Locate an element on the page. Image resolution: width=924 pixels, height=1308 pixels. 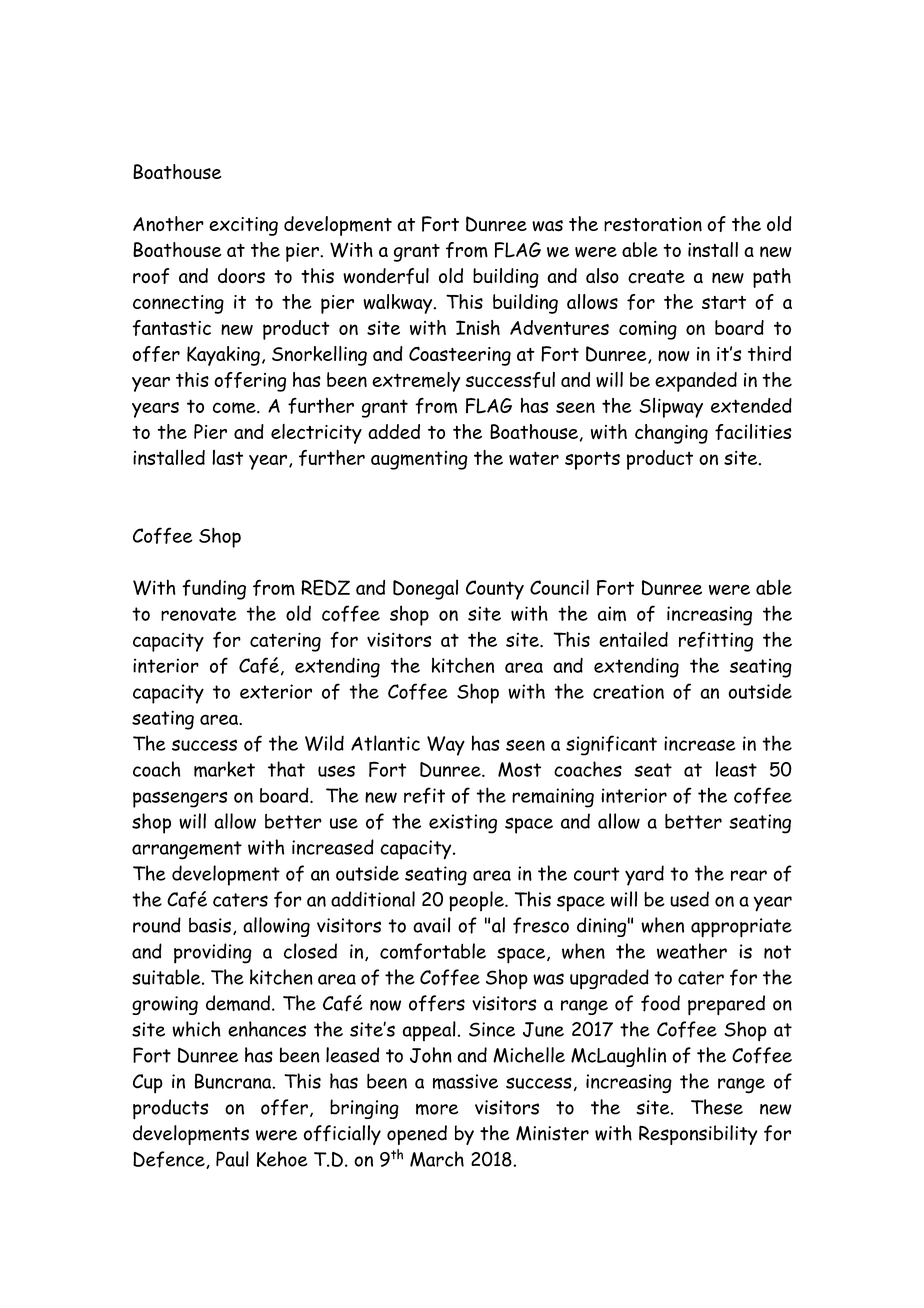
funding is located at coordinates (214, 589).
